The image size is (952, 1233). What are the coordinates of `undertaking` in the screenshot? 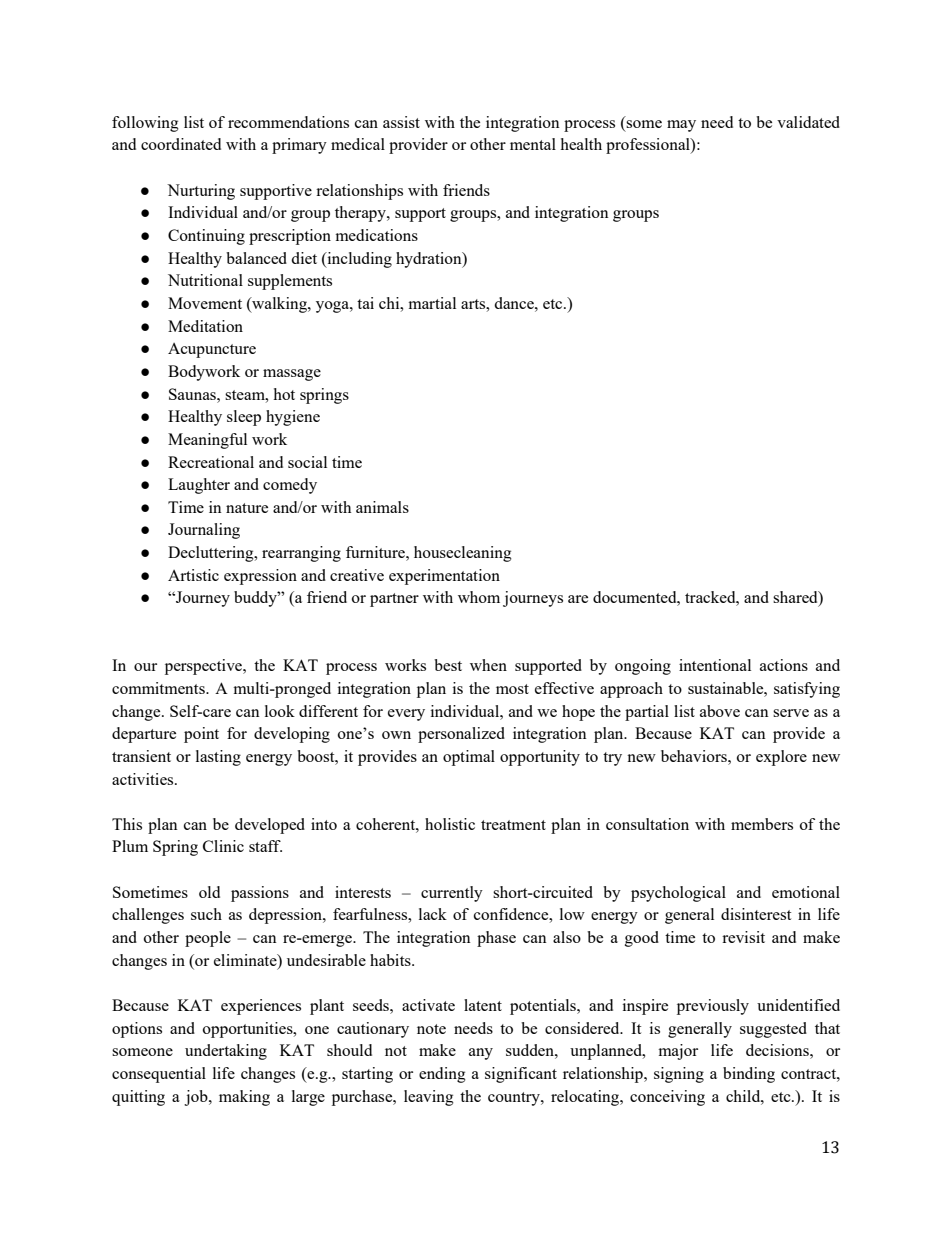 It's located at (226, 1052).
